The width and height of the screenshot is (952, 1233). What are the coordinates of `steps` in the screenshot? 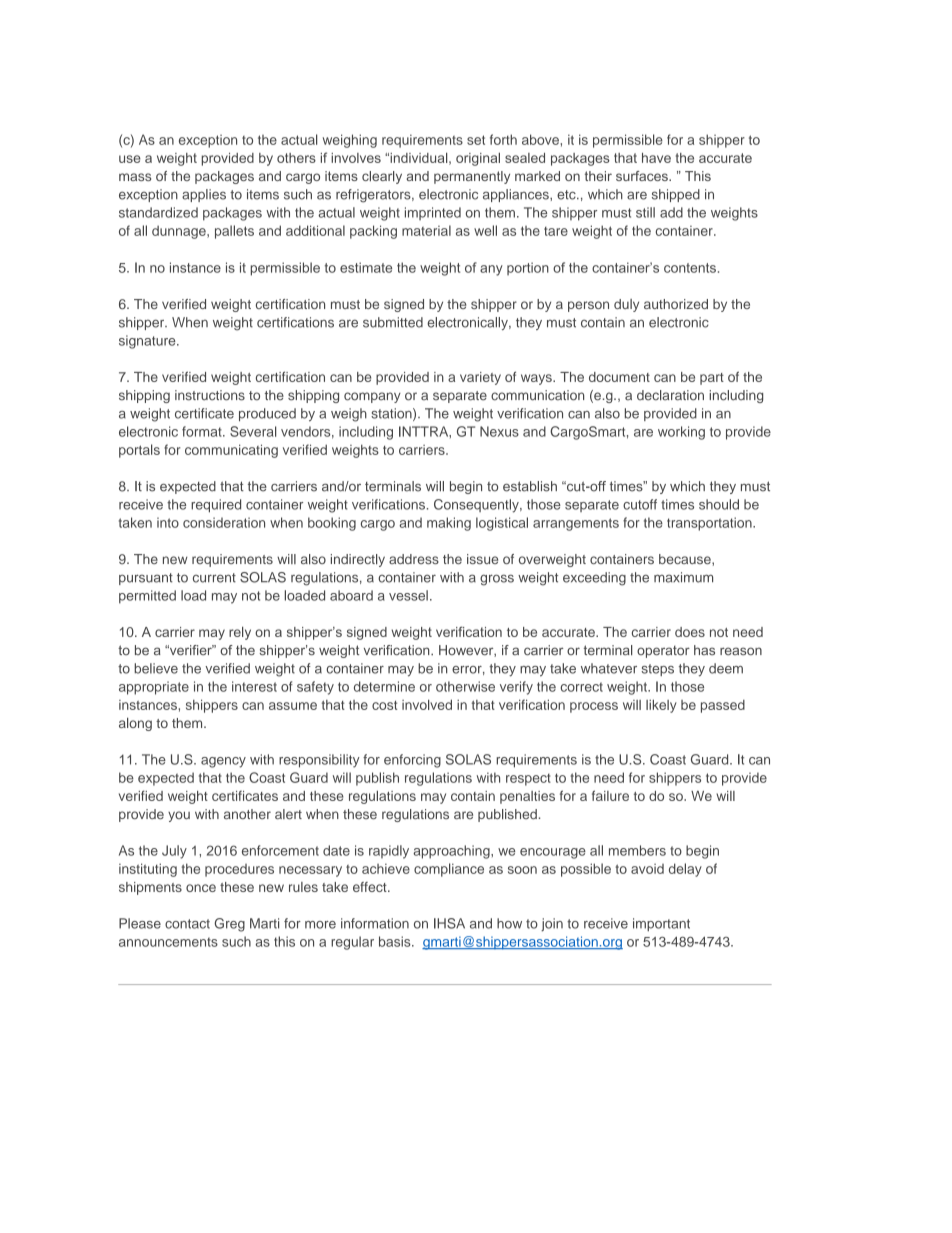 It's located at (657, 670).
